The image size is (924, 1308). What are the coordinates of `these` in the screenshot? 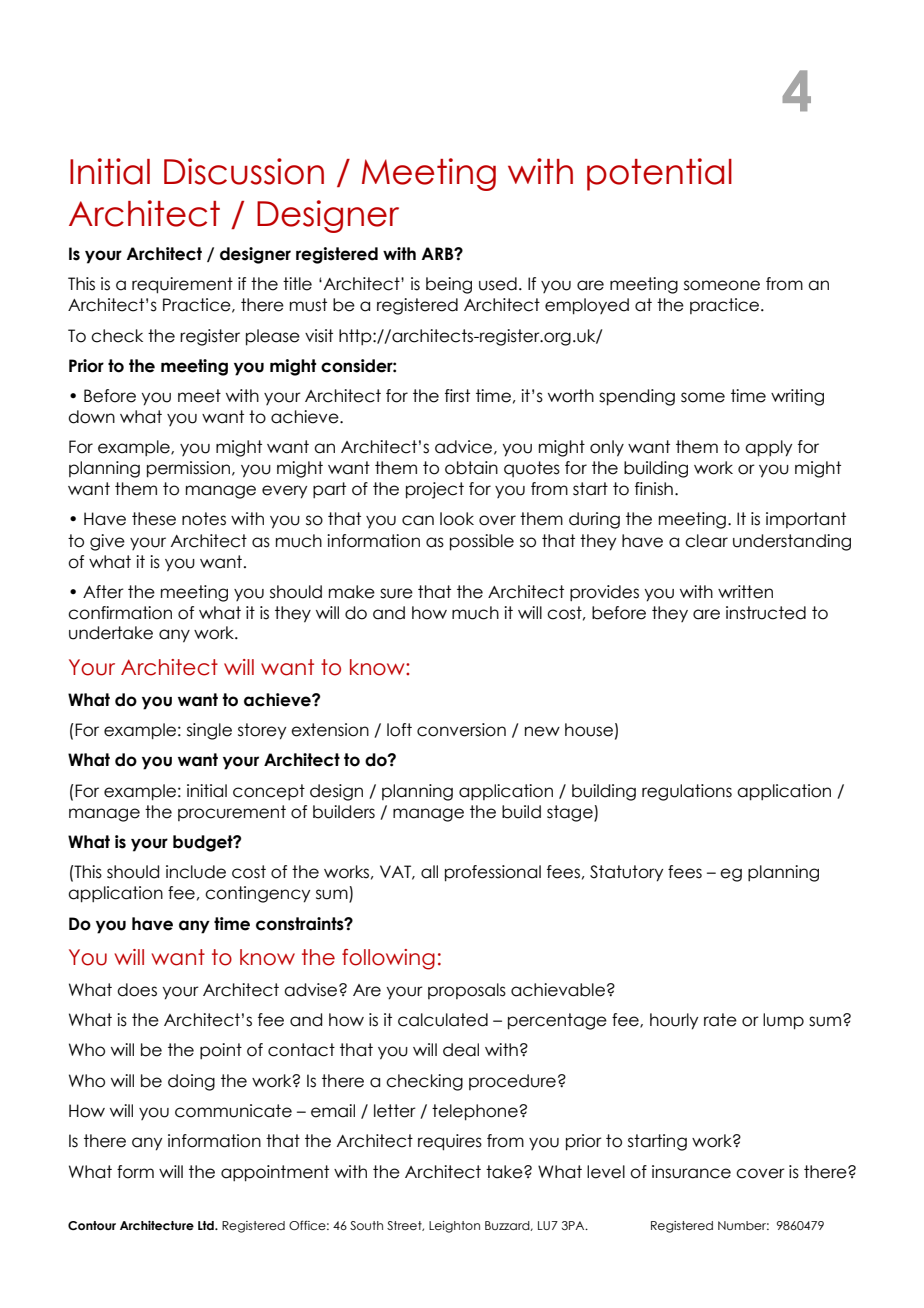 It's located at (154, 519).
